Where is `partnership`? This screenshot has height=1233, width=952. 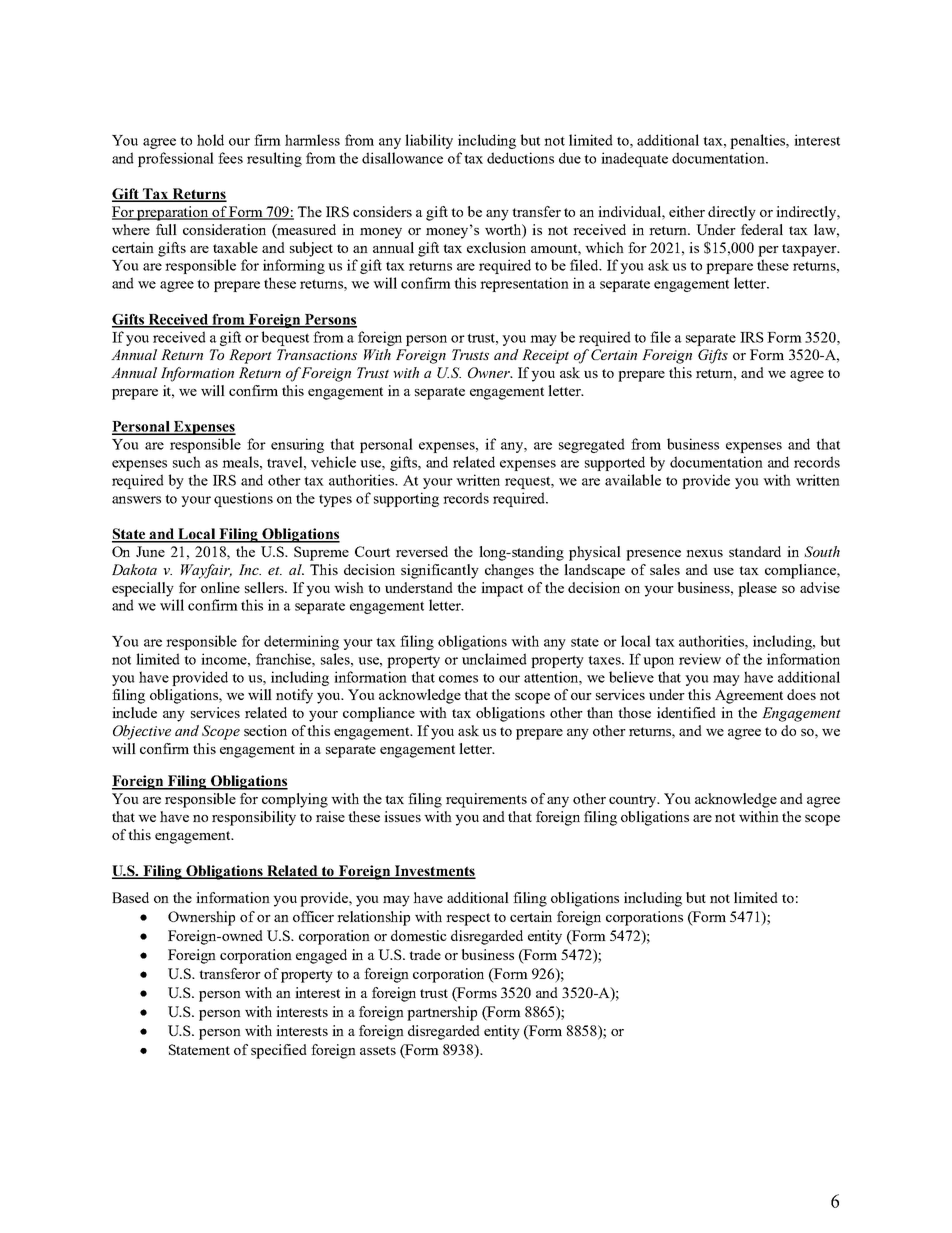
partnership is located at coordinates (442, 1013).
